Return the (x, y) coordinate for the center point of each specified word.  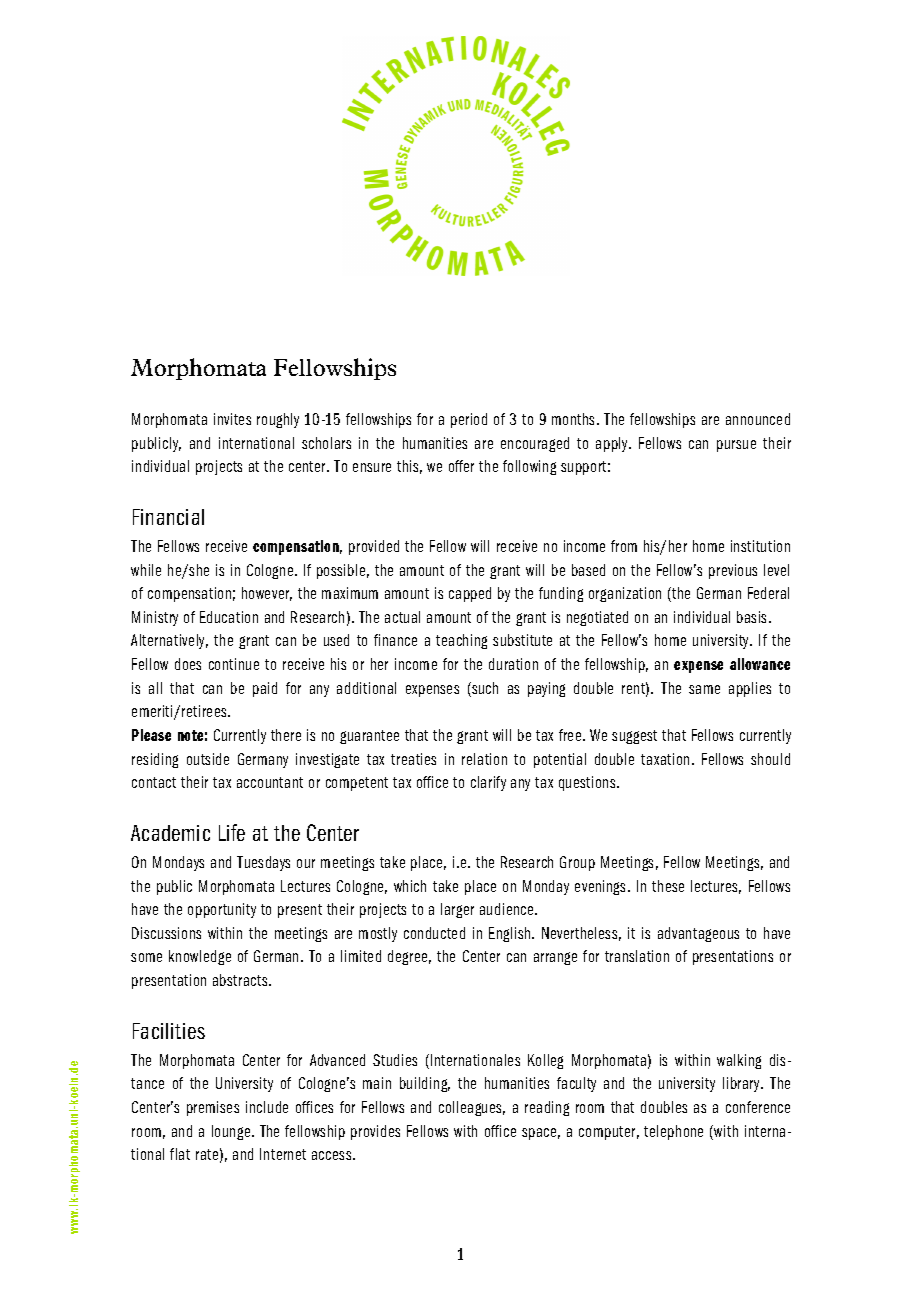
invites (232, 419)
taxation (665, 759)
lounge (232, 1132)
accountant (270, 782)
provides (375, 1132)
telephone (673, 1132)
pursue (736, 446)
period (469, 420)
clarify (488, 783)
